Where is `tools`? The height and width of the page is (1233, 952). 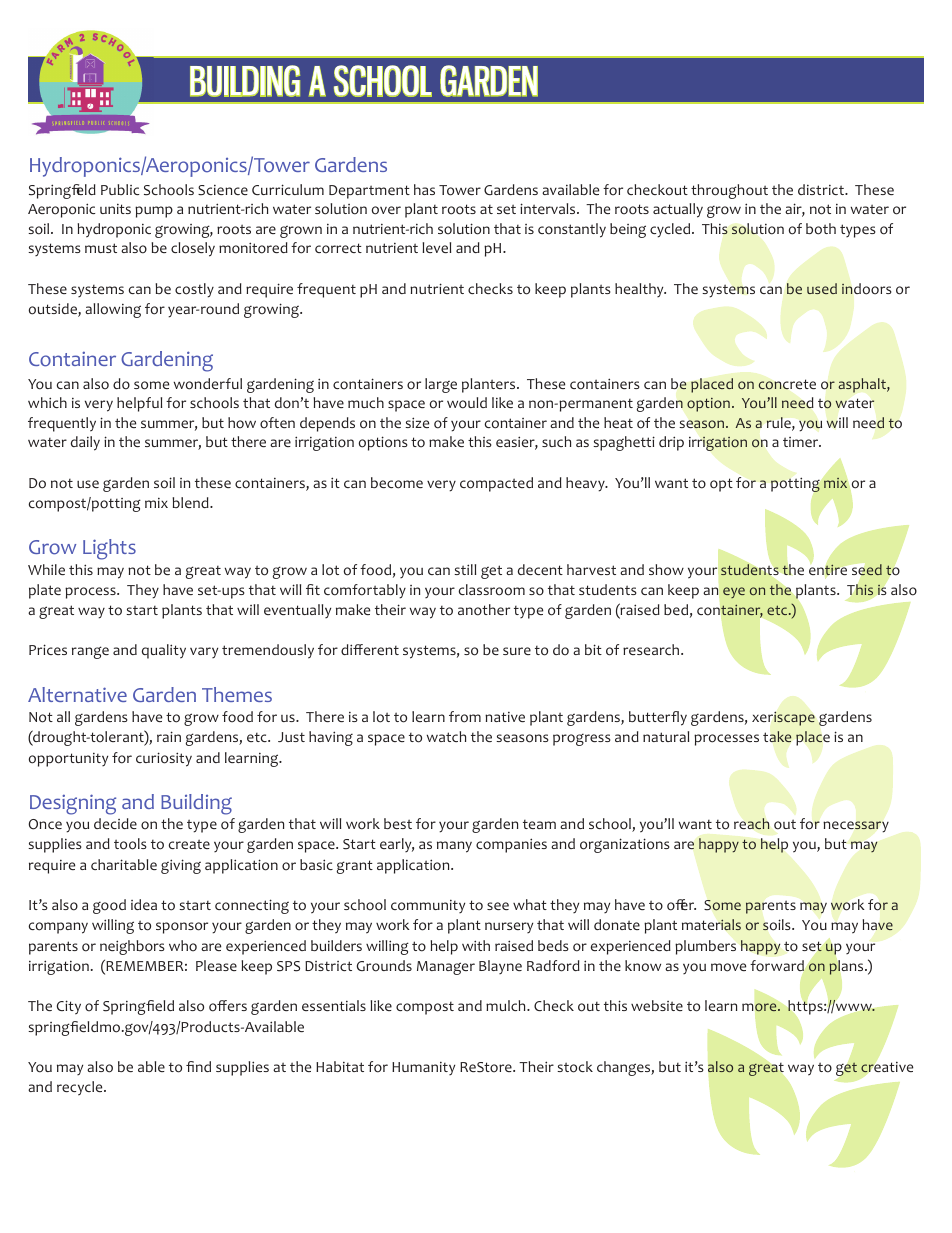
tools is located at coordinates (130, 844).
